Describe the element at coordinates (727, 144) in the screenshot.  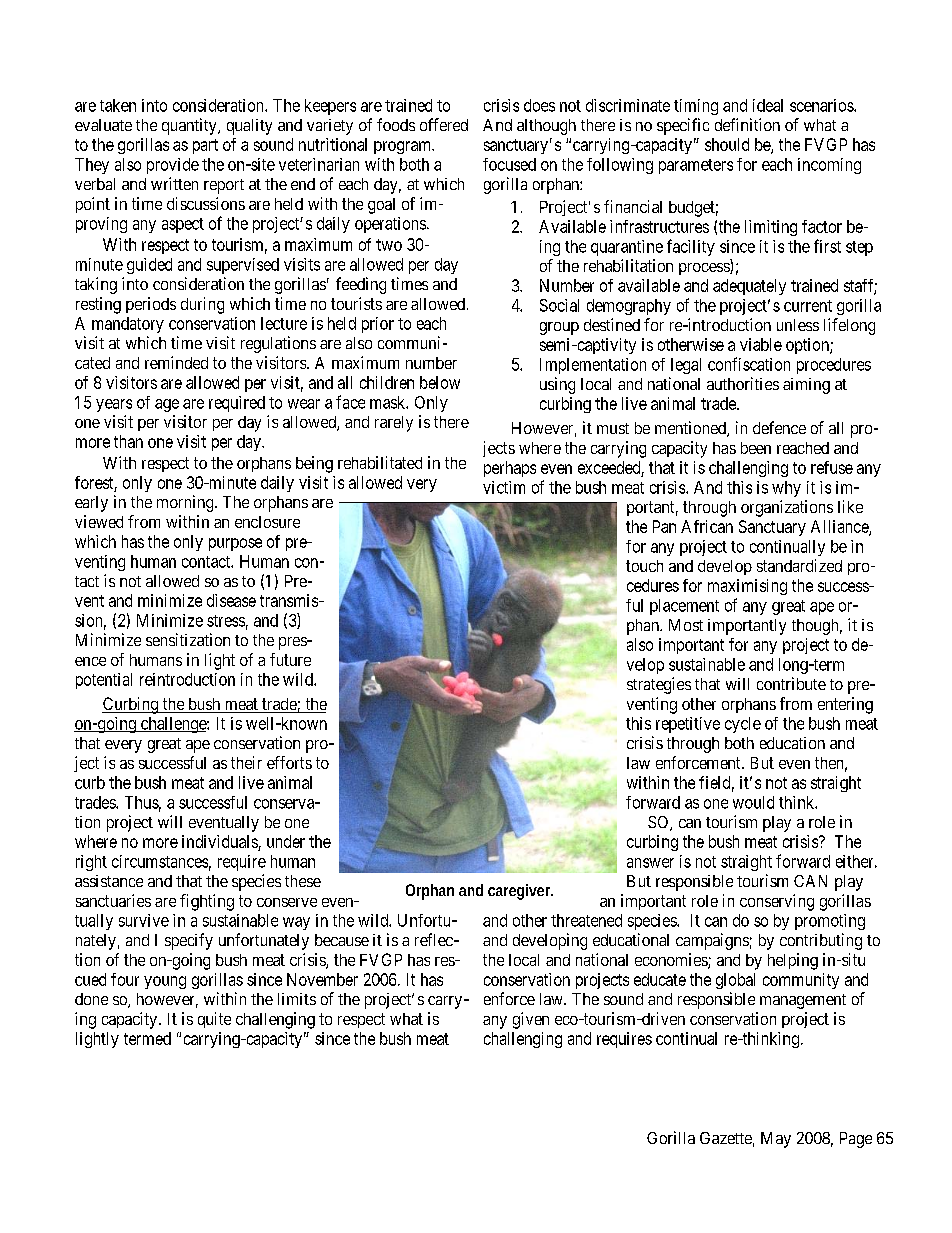
I see `should` at that location.
